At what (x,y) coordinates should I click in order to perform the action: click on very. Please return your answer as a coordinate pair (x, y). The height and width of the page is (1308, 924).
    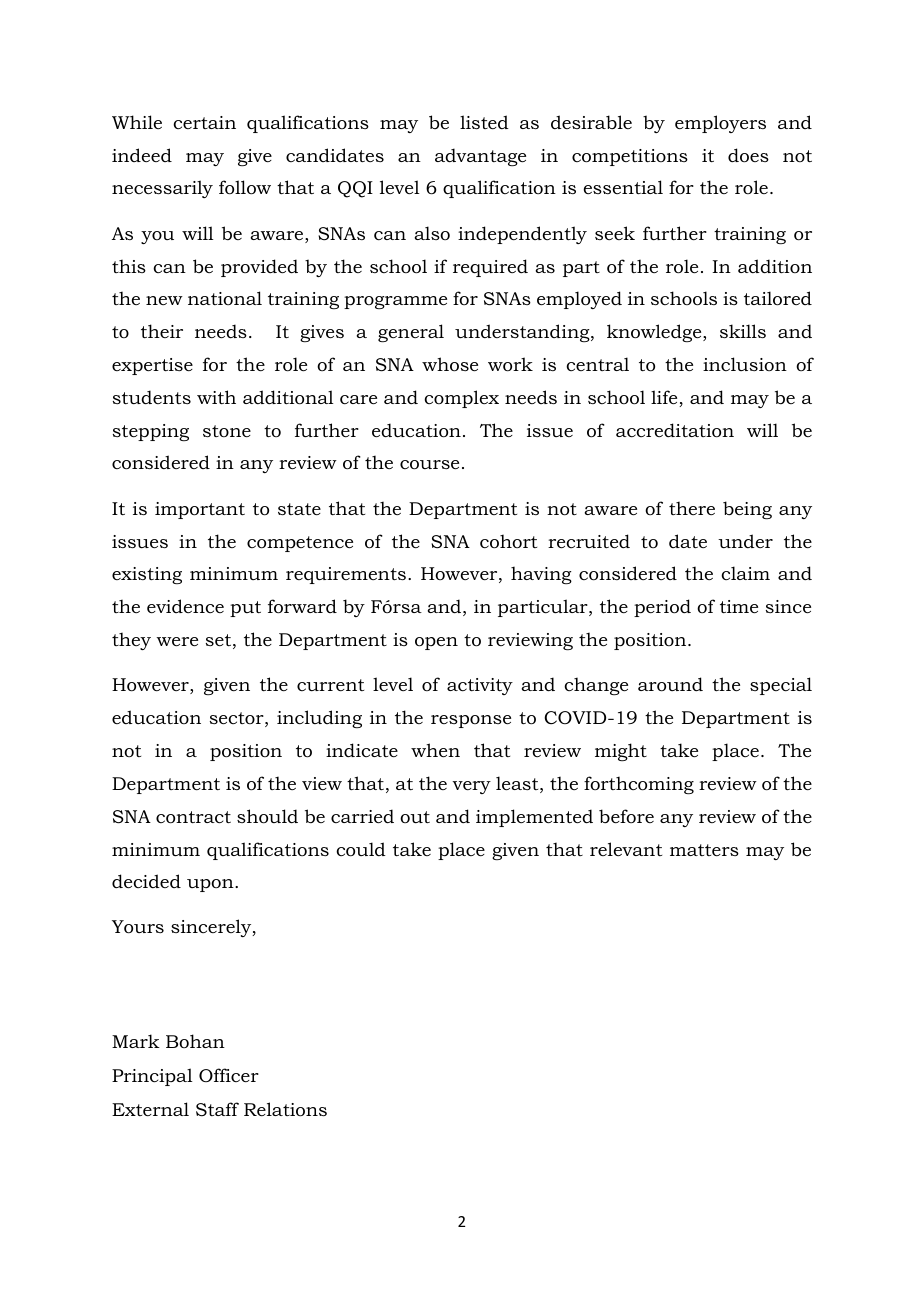
    Looking at the image, I should click on (471, 787).
